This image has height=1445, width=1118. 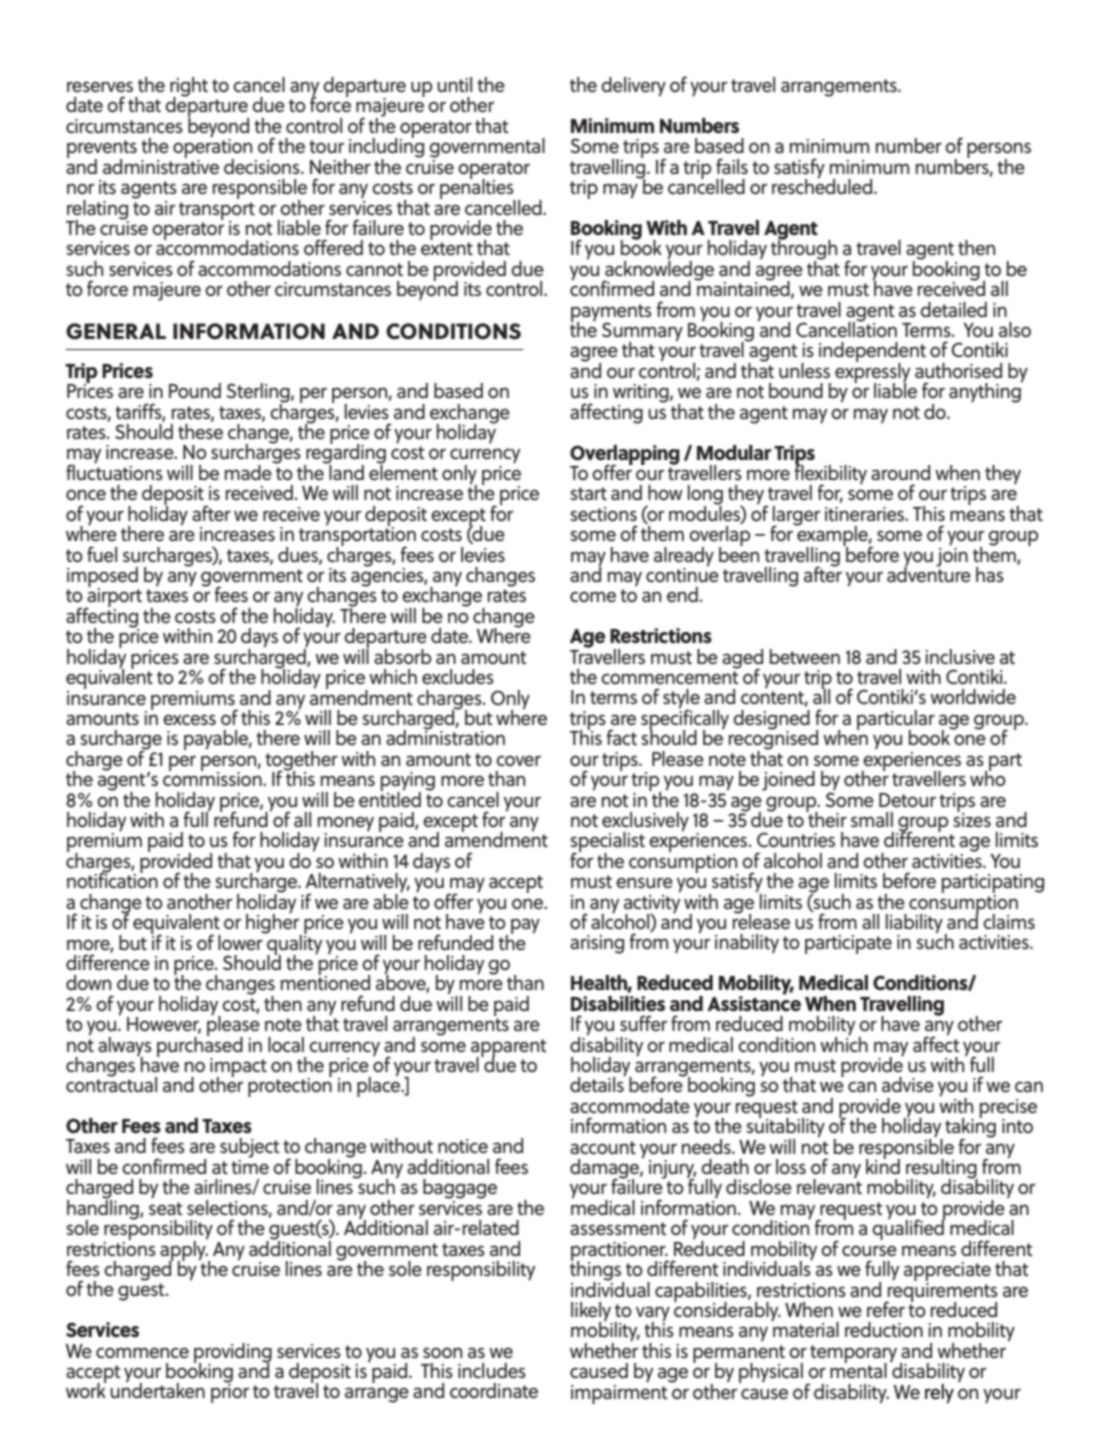 I want to click on delivery, so click(x=633, y=87).
